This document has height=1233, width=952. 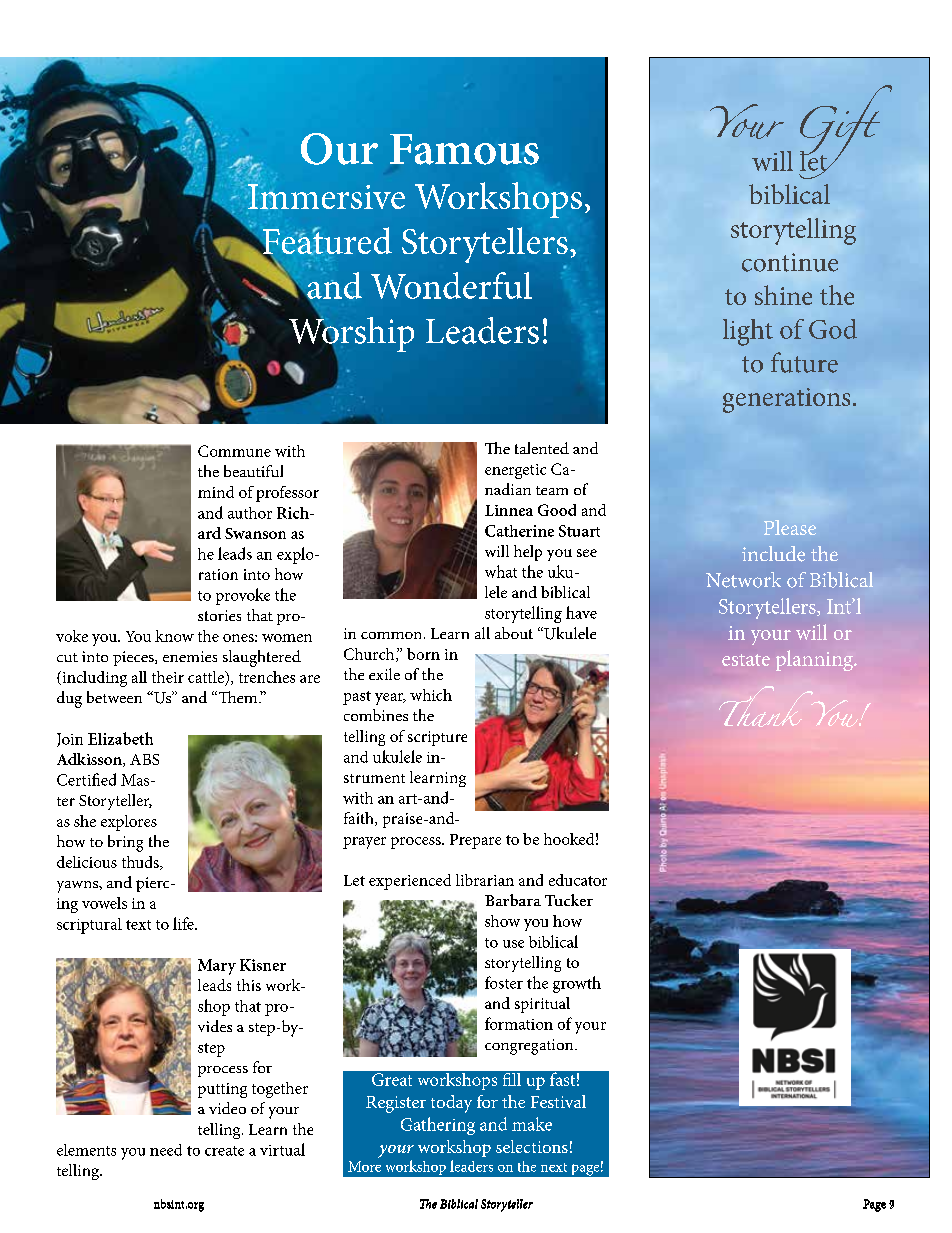 What do you see at coordinates (423, 654) in the document?
I see `born` at bounding box center [423, 654].
